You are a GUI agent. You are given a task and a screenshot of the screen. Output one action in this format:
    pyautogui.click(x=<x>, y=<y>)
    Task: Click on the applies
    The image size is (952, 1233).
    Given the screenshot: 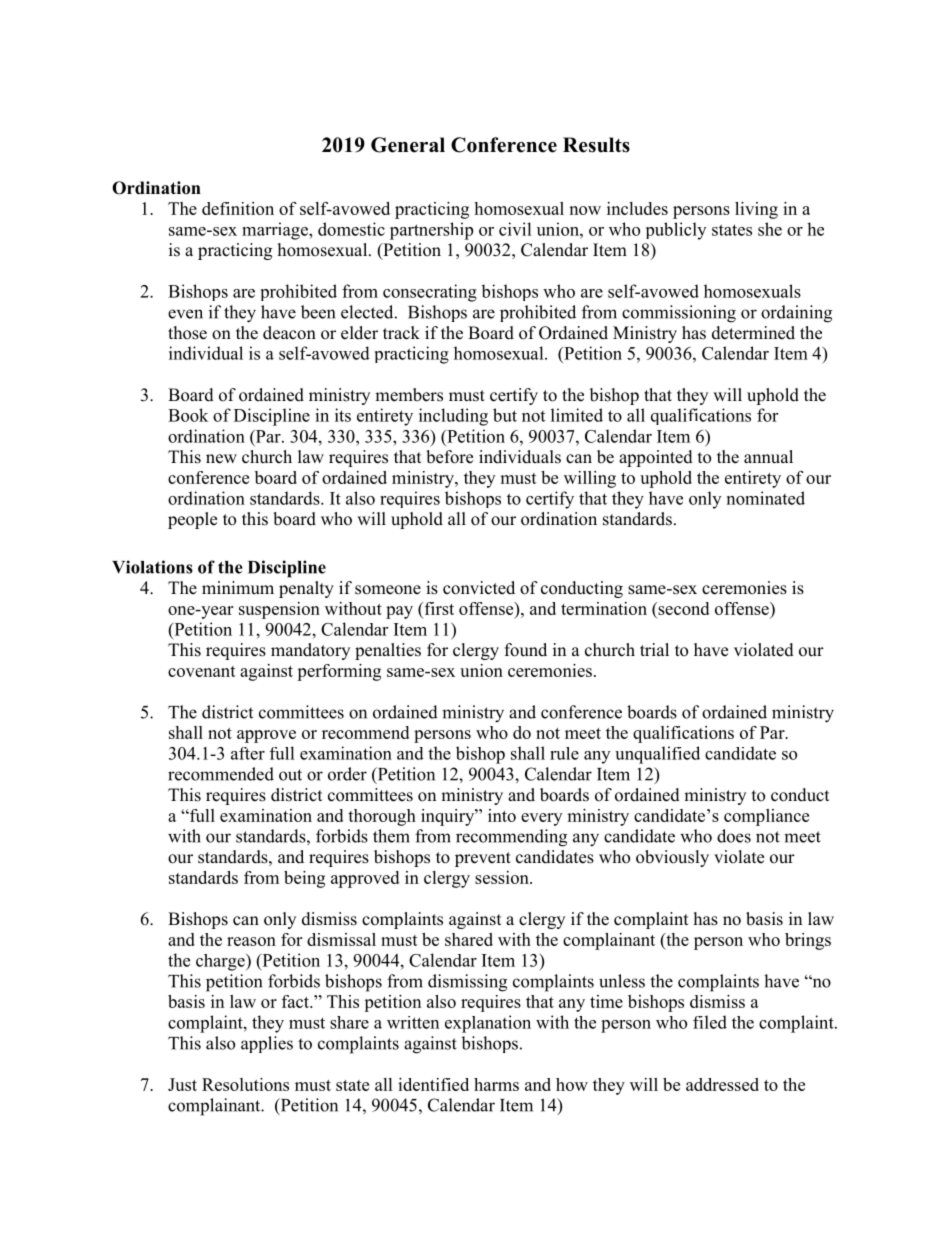 What is the action you would take?
    pyautogui.click(x=267, y=1044)
